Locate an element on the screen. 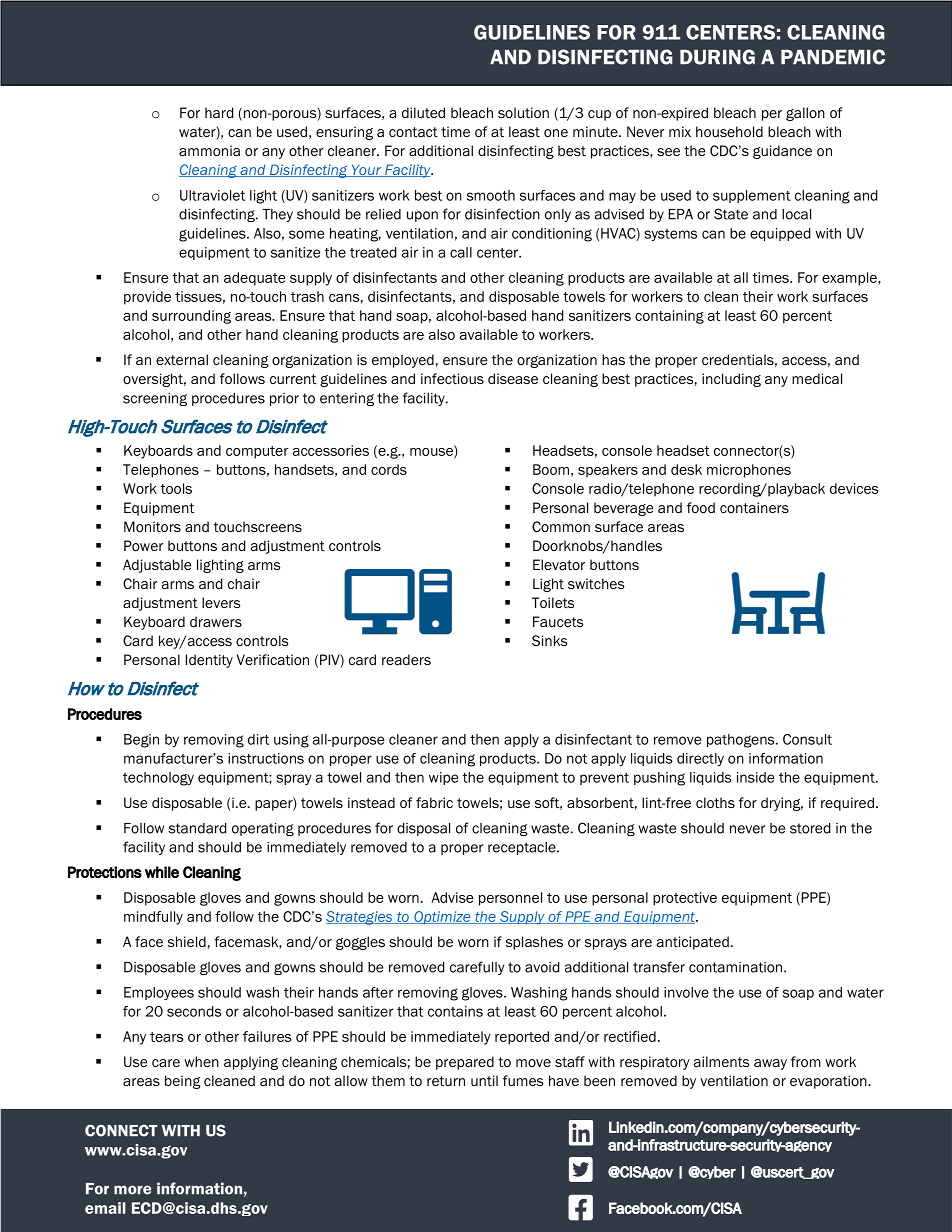 Image resolution: width=952 pixels, height=1232 pixels. more is located at coordinates (133, 1190).
